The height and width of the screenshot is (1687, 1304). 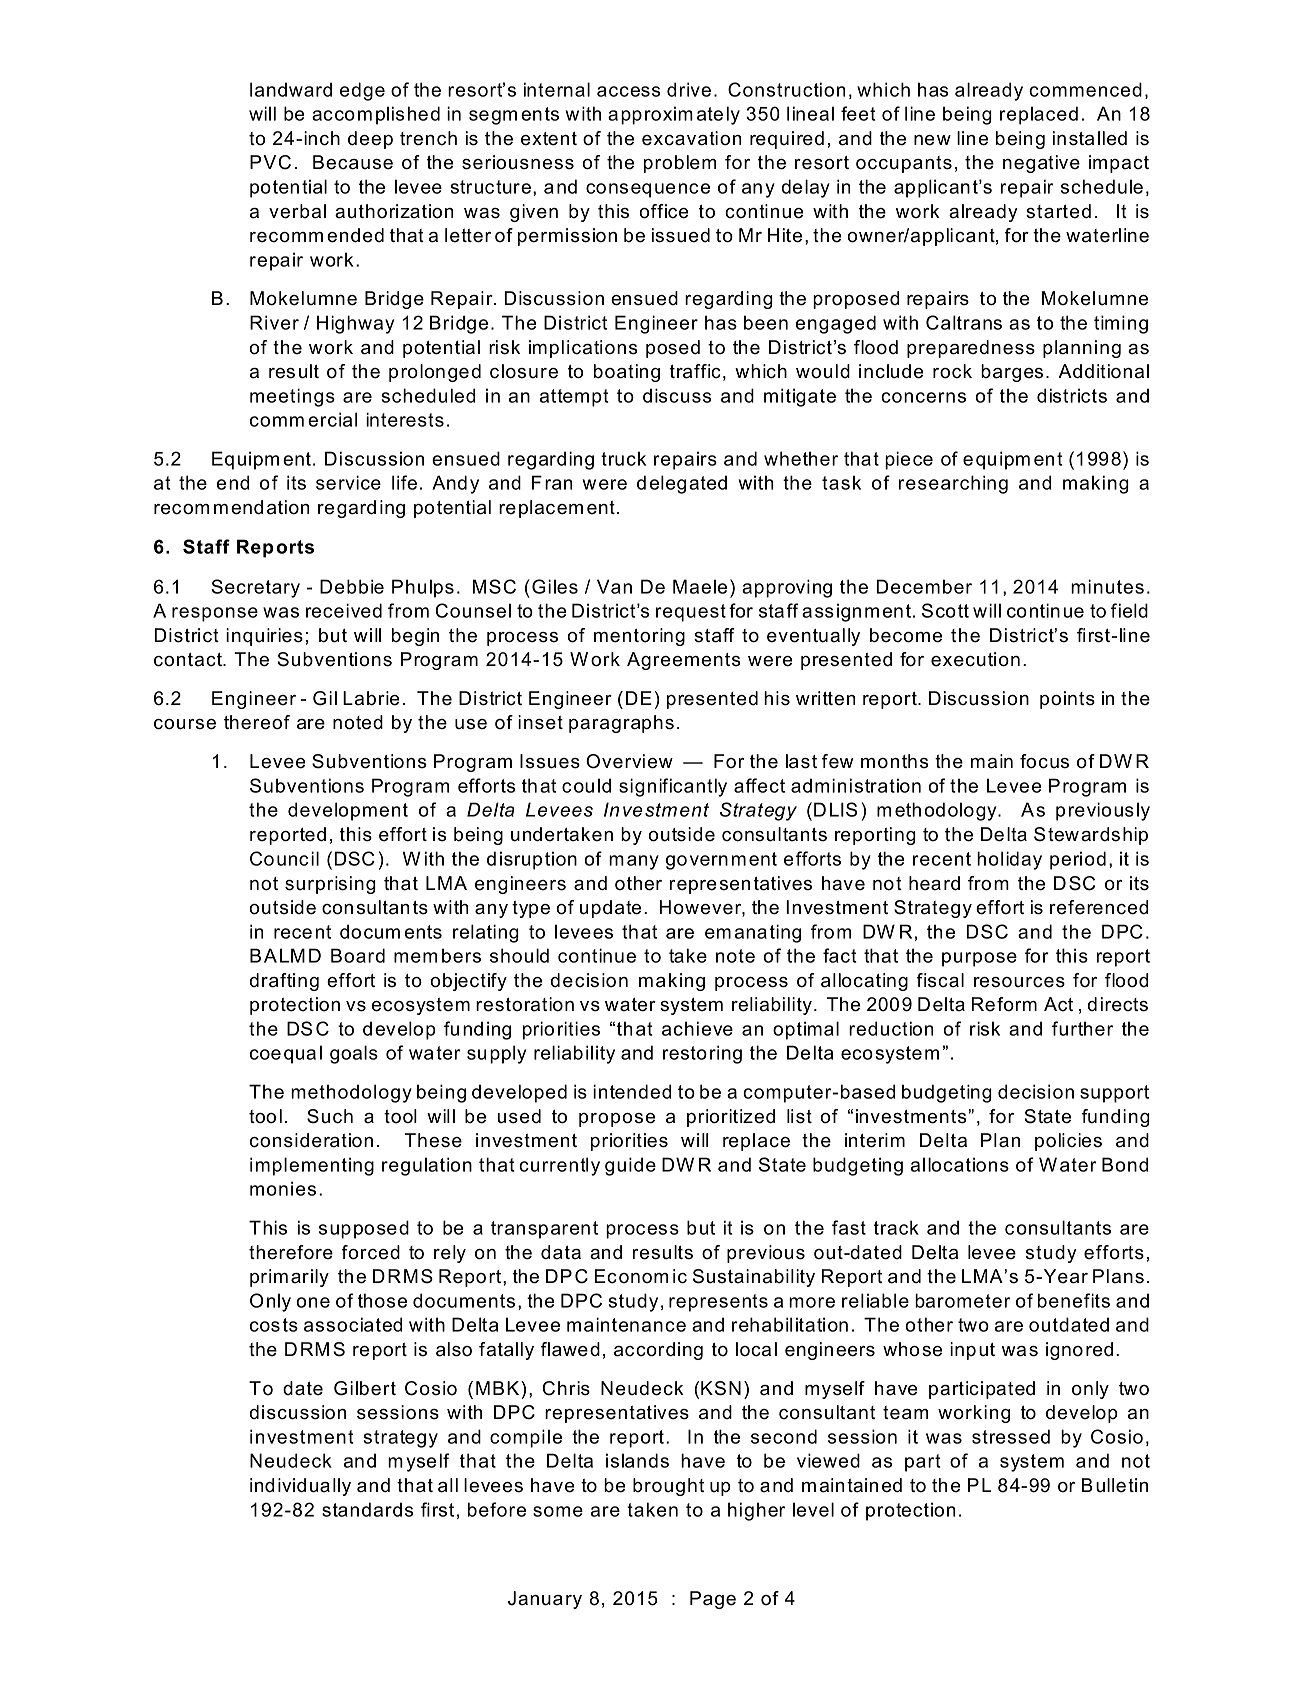 What do you see at coordinates (348, 482) in the screenshot?
I see `service` at bounding box center [348, 482].
